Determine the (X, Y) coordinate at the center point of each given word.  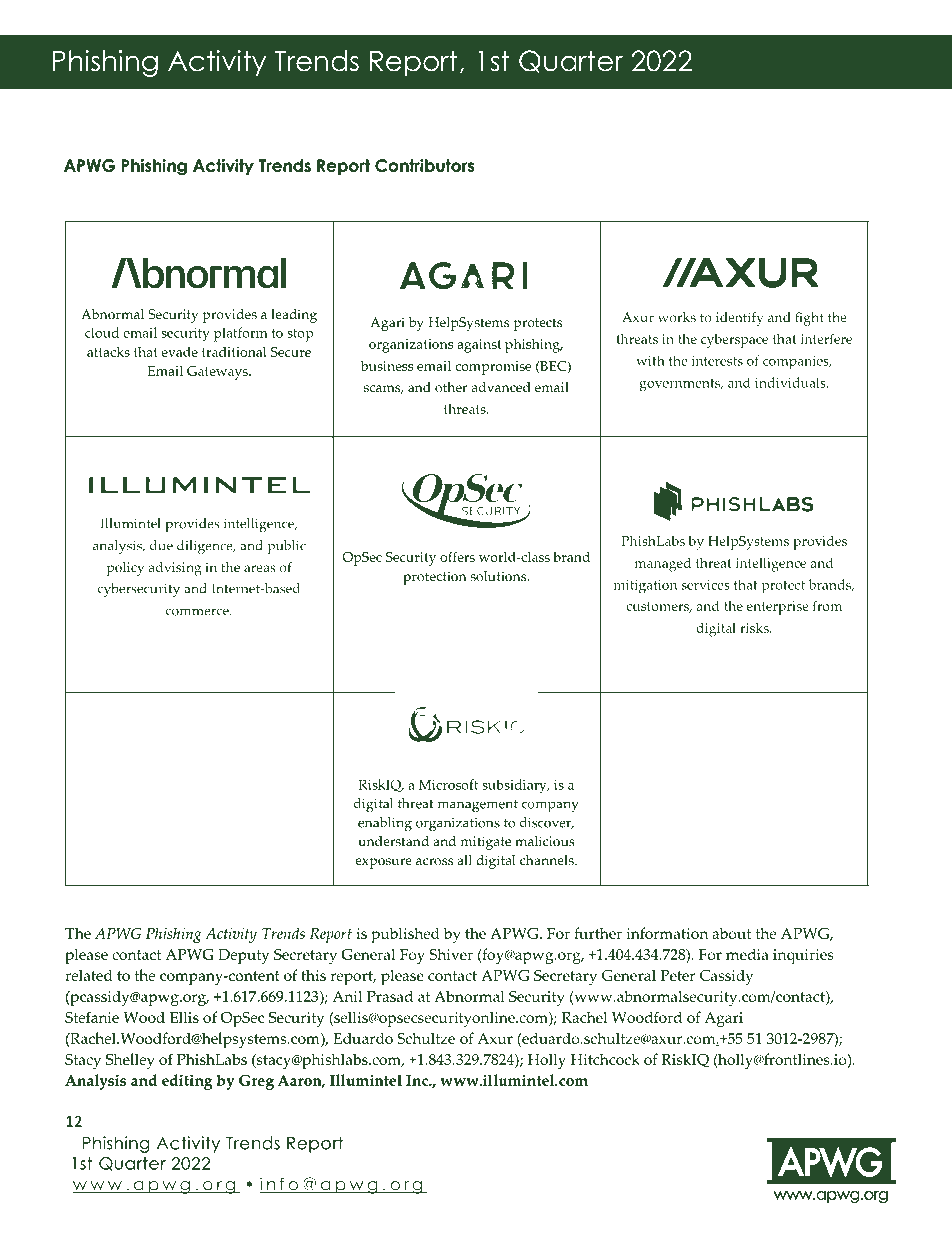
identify (740, 319)
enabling (385, 824)
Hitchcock (605, 1059)
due (161, 545)
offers (457, 556)
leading (294, 316)
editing (187, 1082)
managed (663, 565)
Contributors (424, 165)
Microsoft (448, 784)
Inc (418, 1080)
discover (547, 823)
